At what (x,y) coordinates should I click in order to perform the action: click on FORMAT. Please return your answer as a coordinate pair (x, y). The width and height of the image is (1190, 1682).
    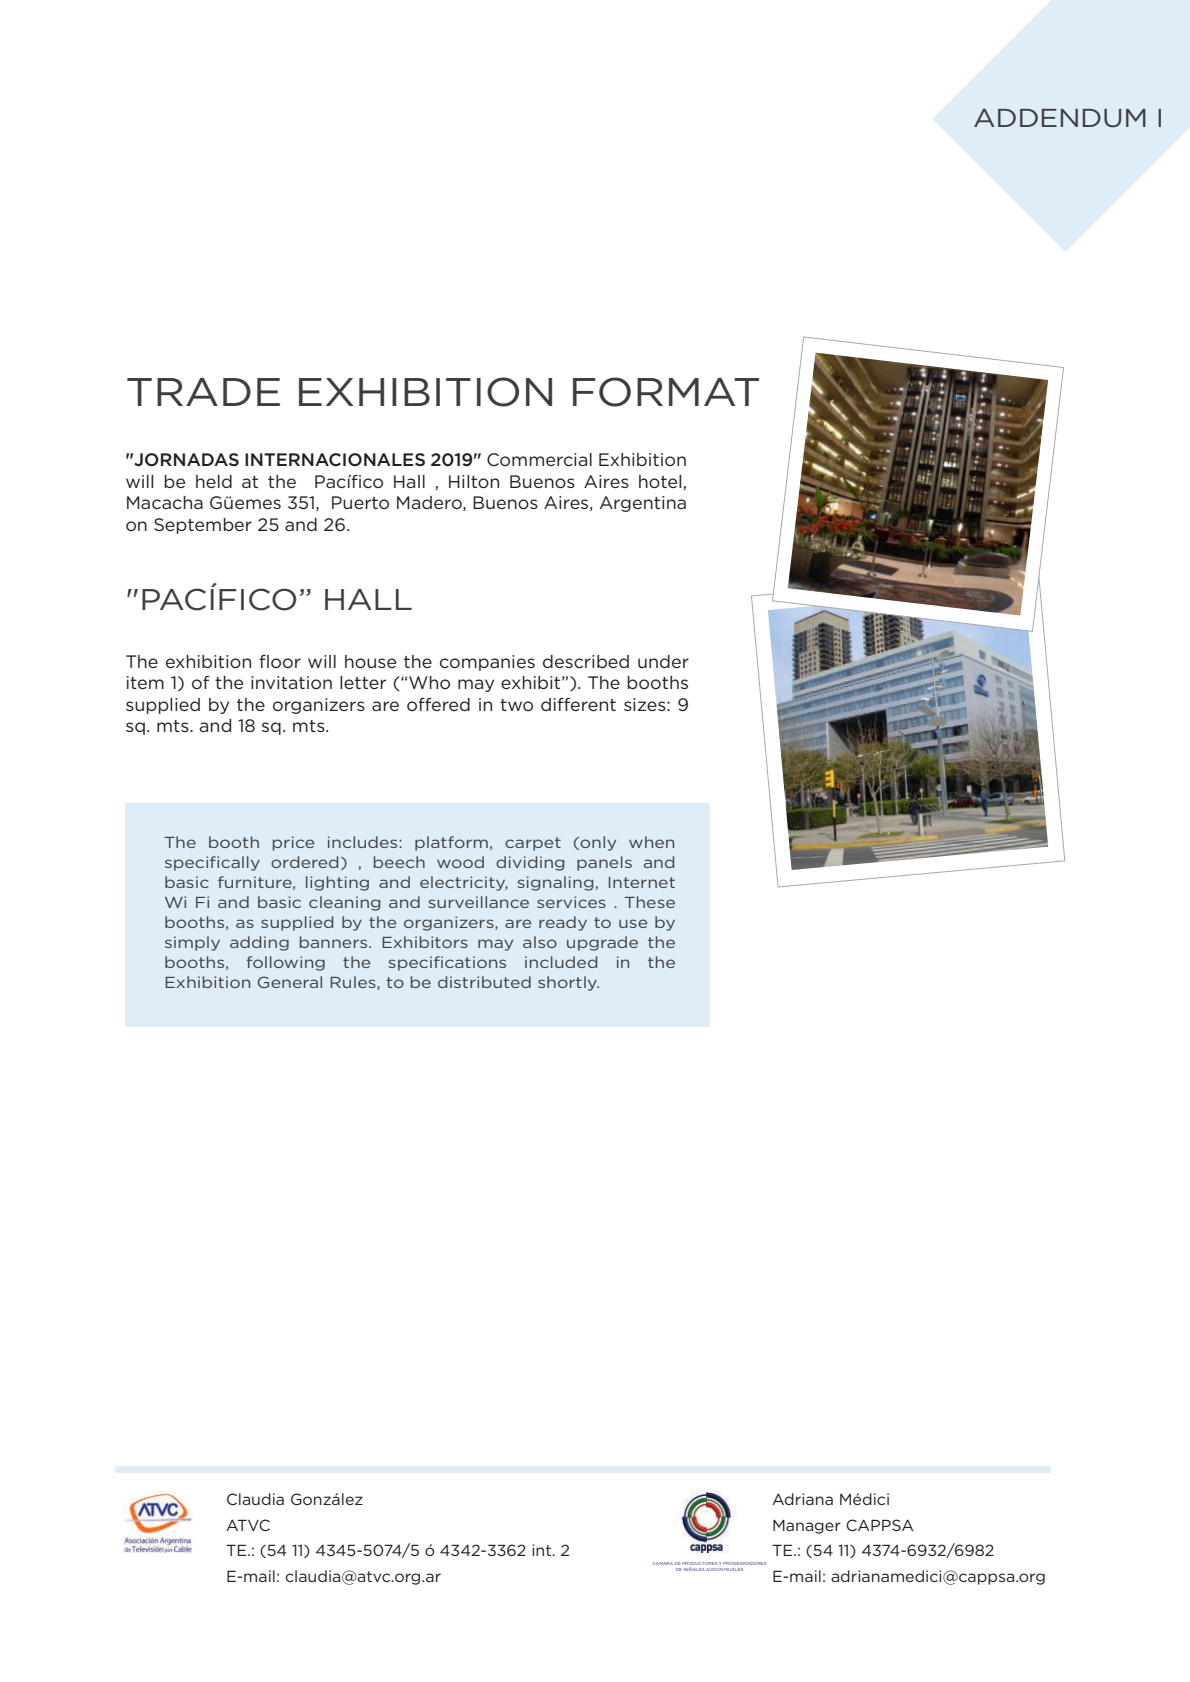
    Looking at the image, I should click on (666, 392).
